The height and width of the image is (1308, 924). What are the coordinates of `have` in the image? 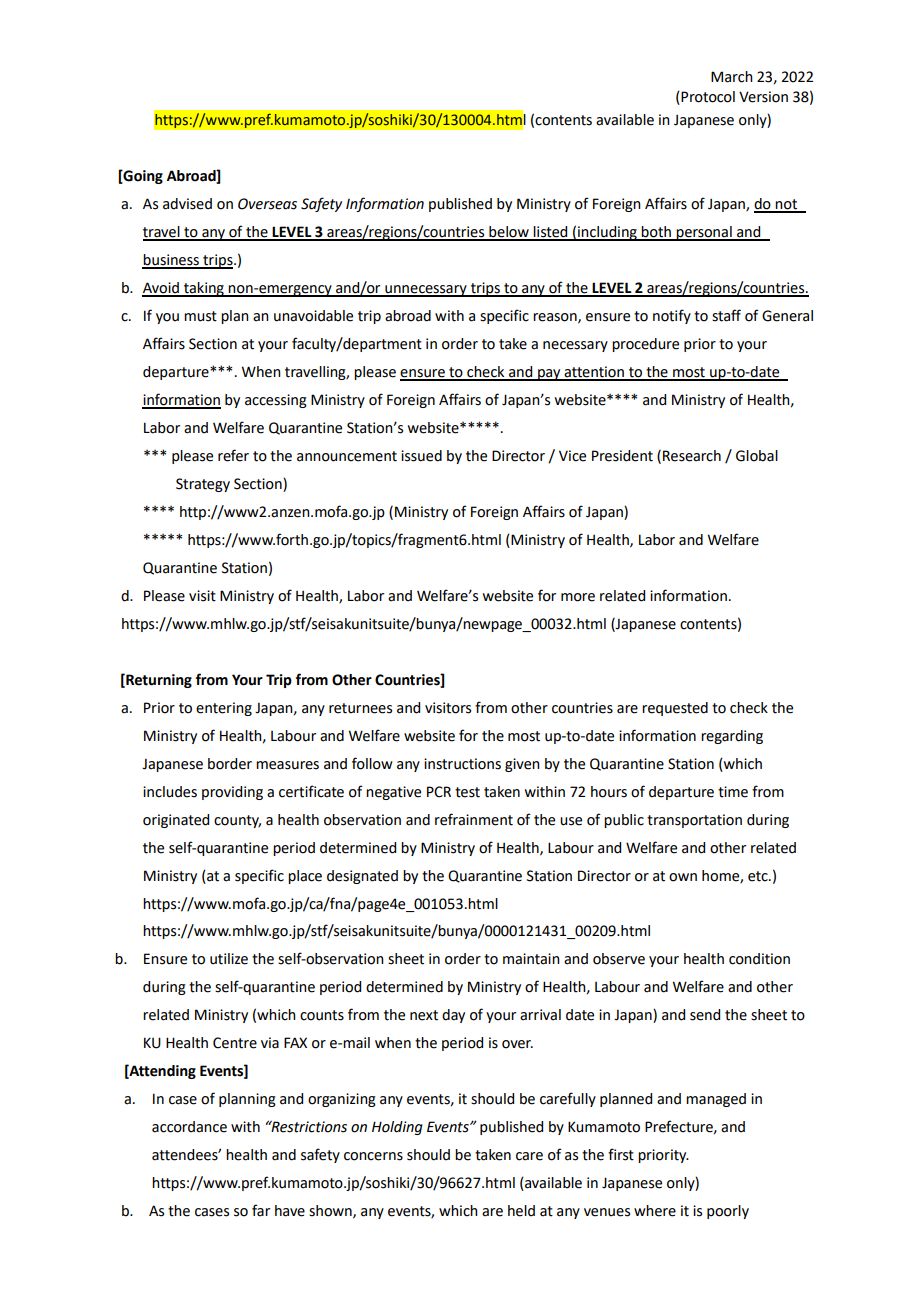 It's located at (290, 1211).
